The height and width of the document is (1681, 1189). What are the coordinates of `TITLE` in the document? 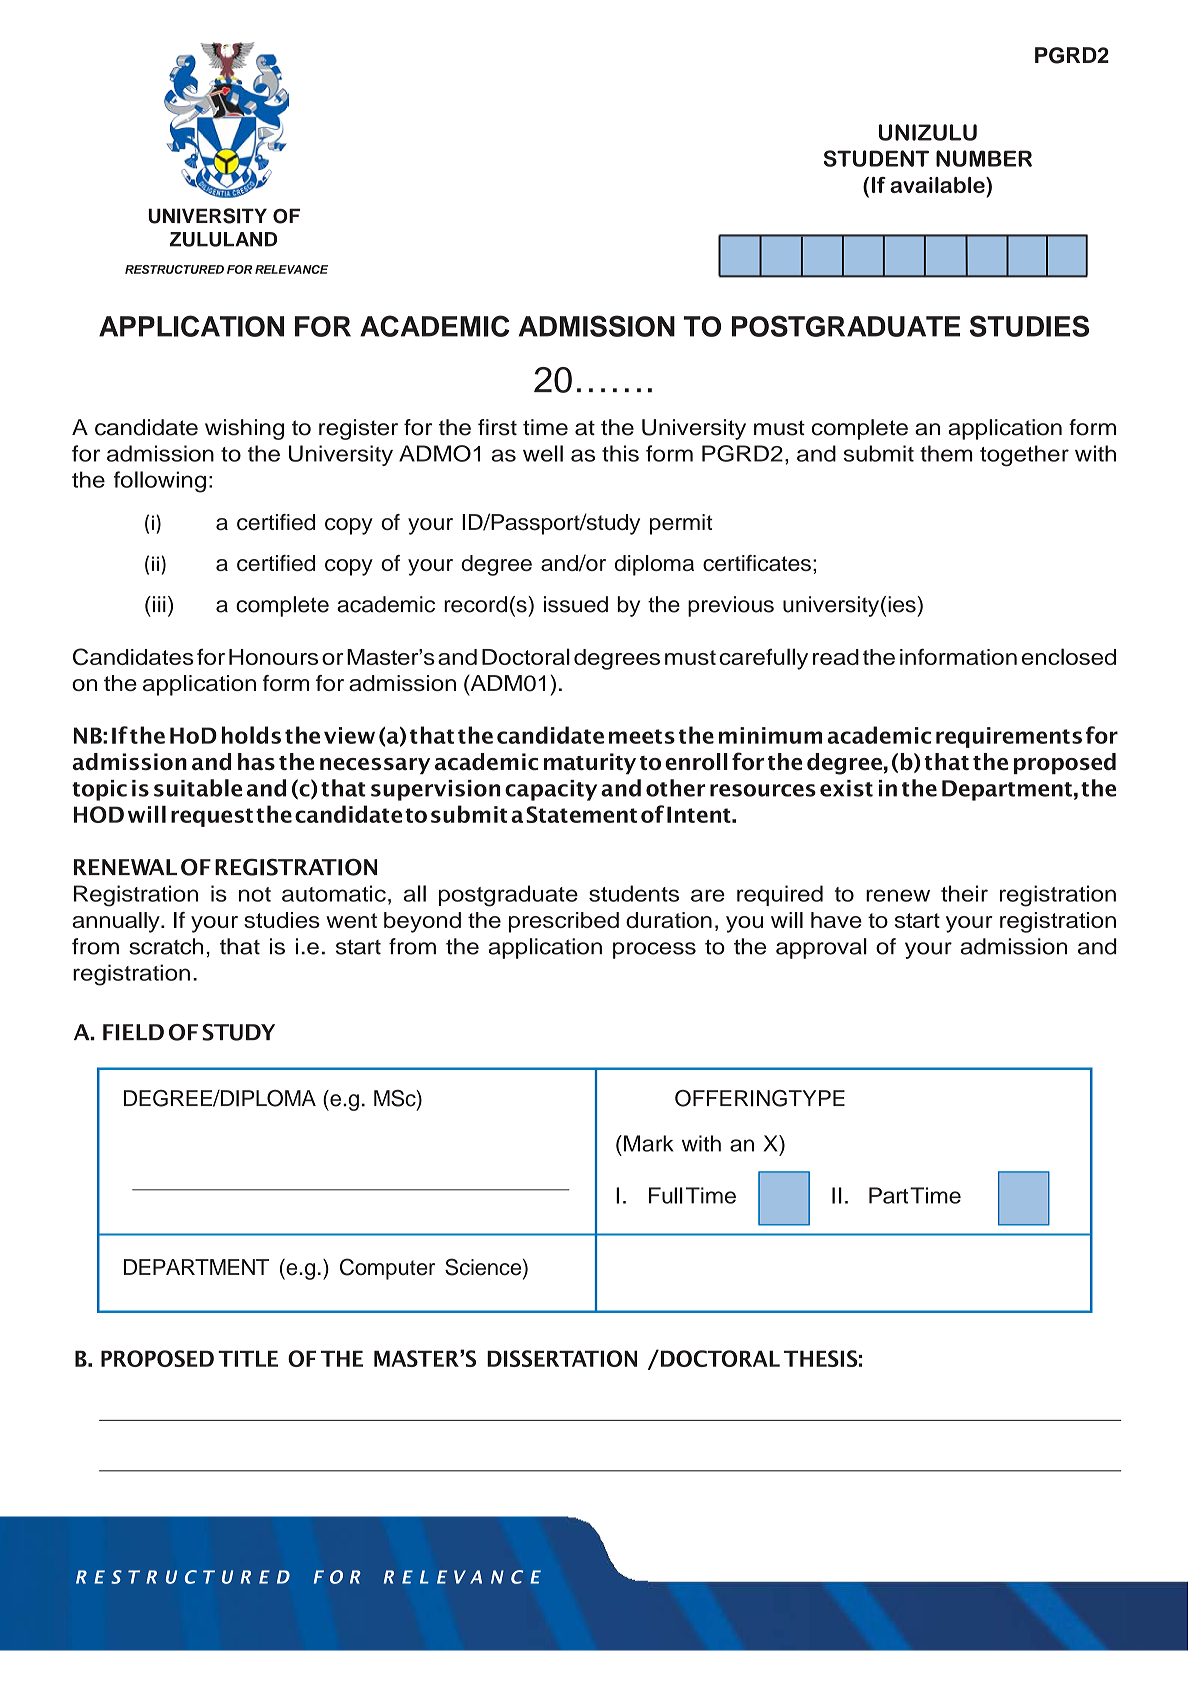 It's located at (248, 1358).
